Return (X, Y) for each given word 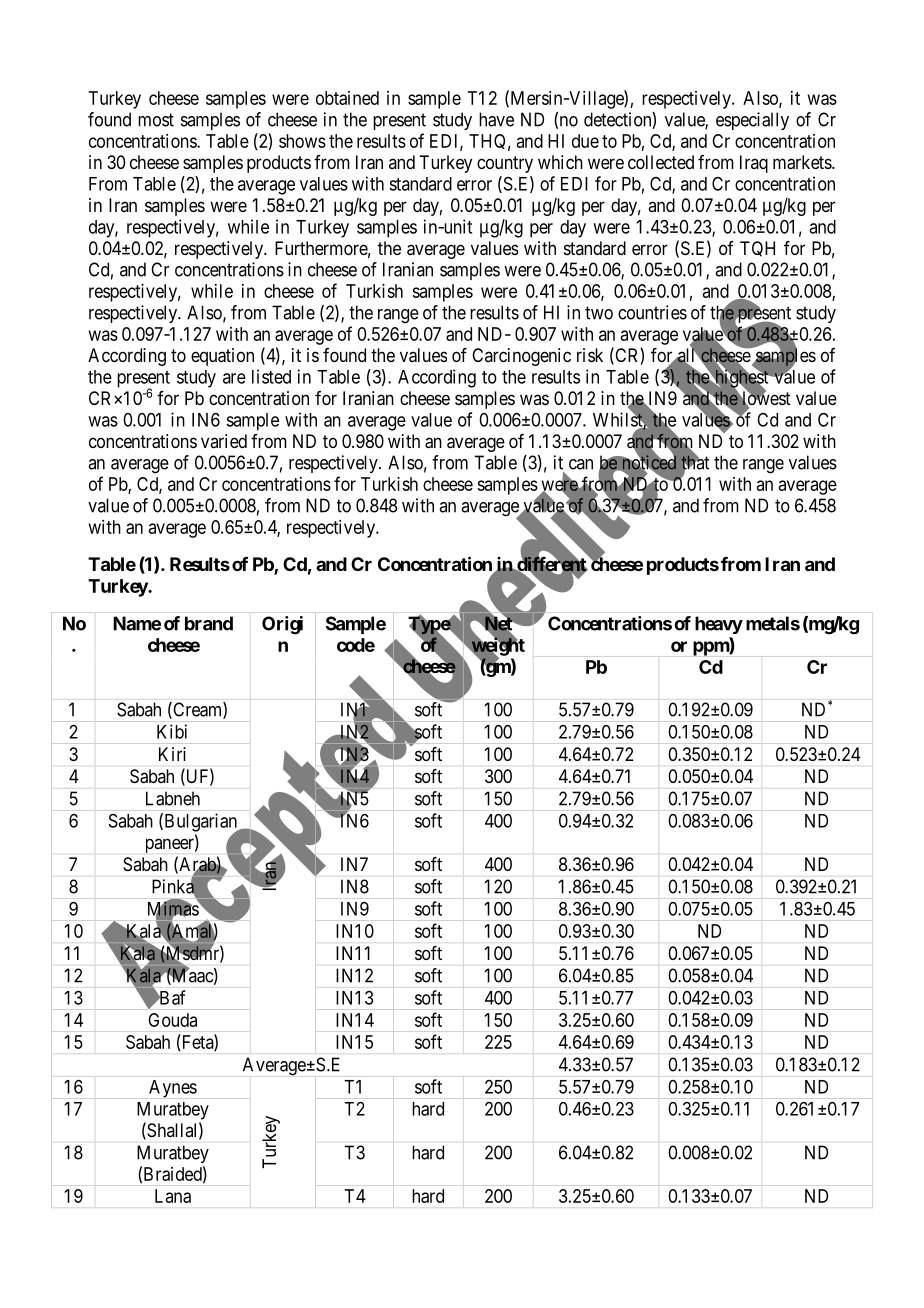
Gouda (172, 1020)
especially (752, 121)
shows (302, 141)
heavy (719, 625)
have (496, 119)
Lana (173, 1196)
